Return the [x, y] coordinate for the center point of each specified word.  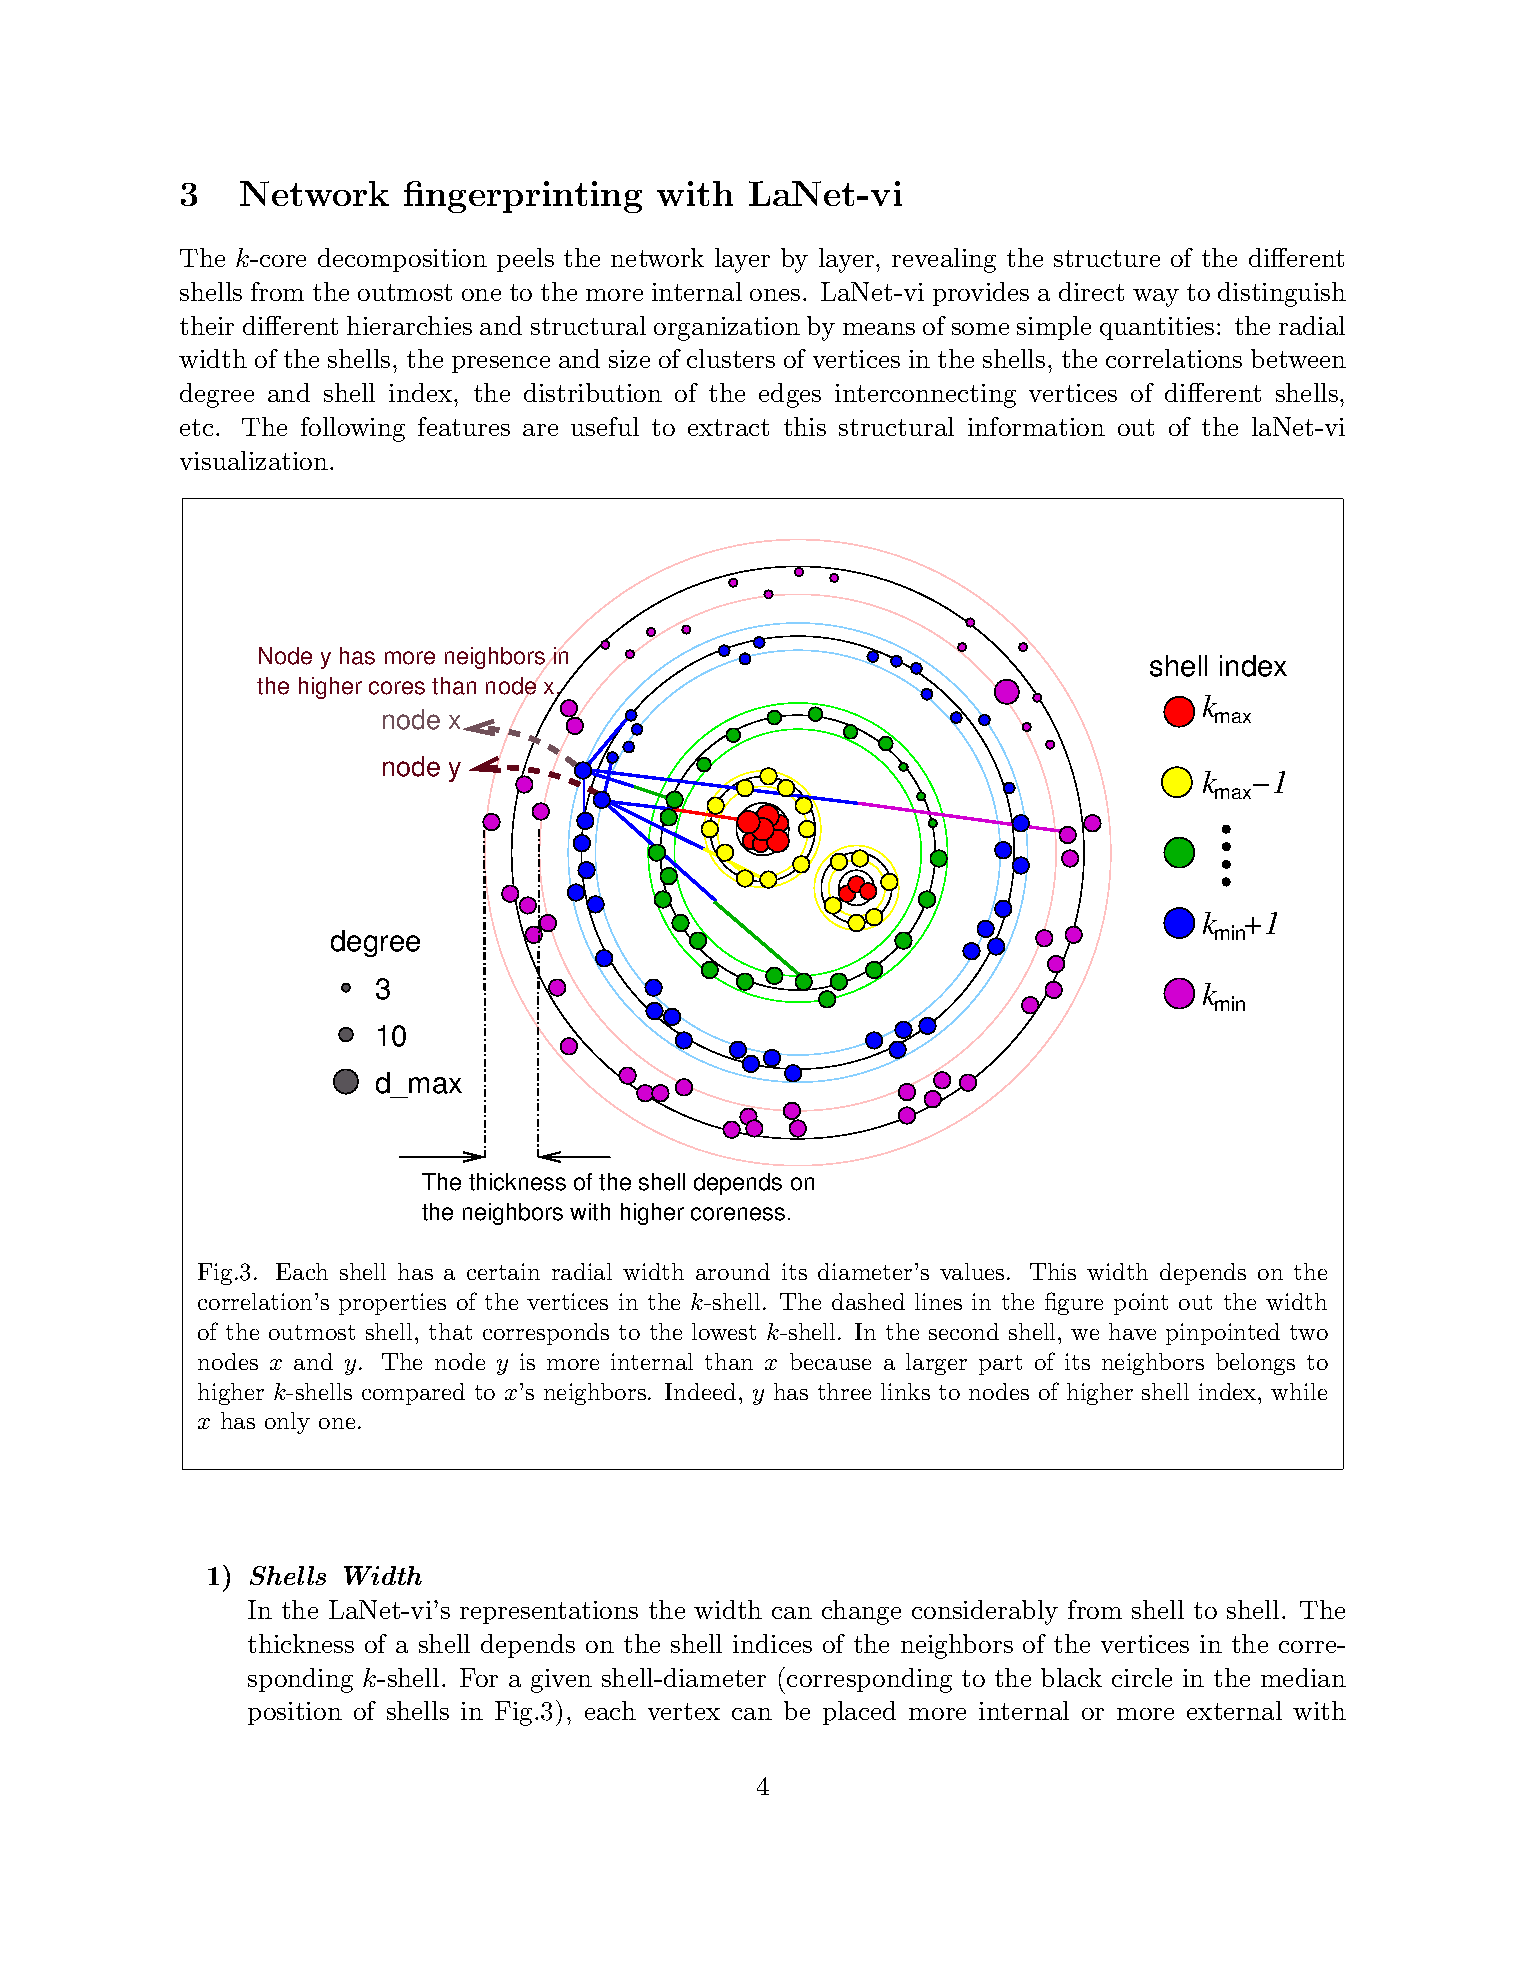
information [1036, 426]
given [561, 1681]
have [1132, 1331]
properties [392, 1304]
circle [1142, 1677]
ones [775, 295]
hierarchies [409, 325]
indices [772, 1643]
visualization [254, 460]
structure [1107, 258]
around [733, 1271]
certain [503, 1271]
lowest [724, 1331]
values [972, 1271]
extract [728, 427]
